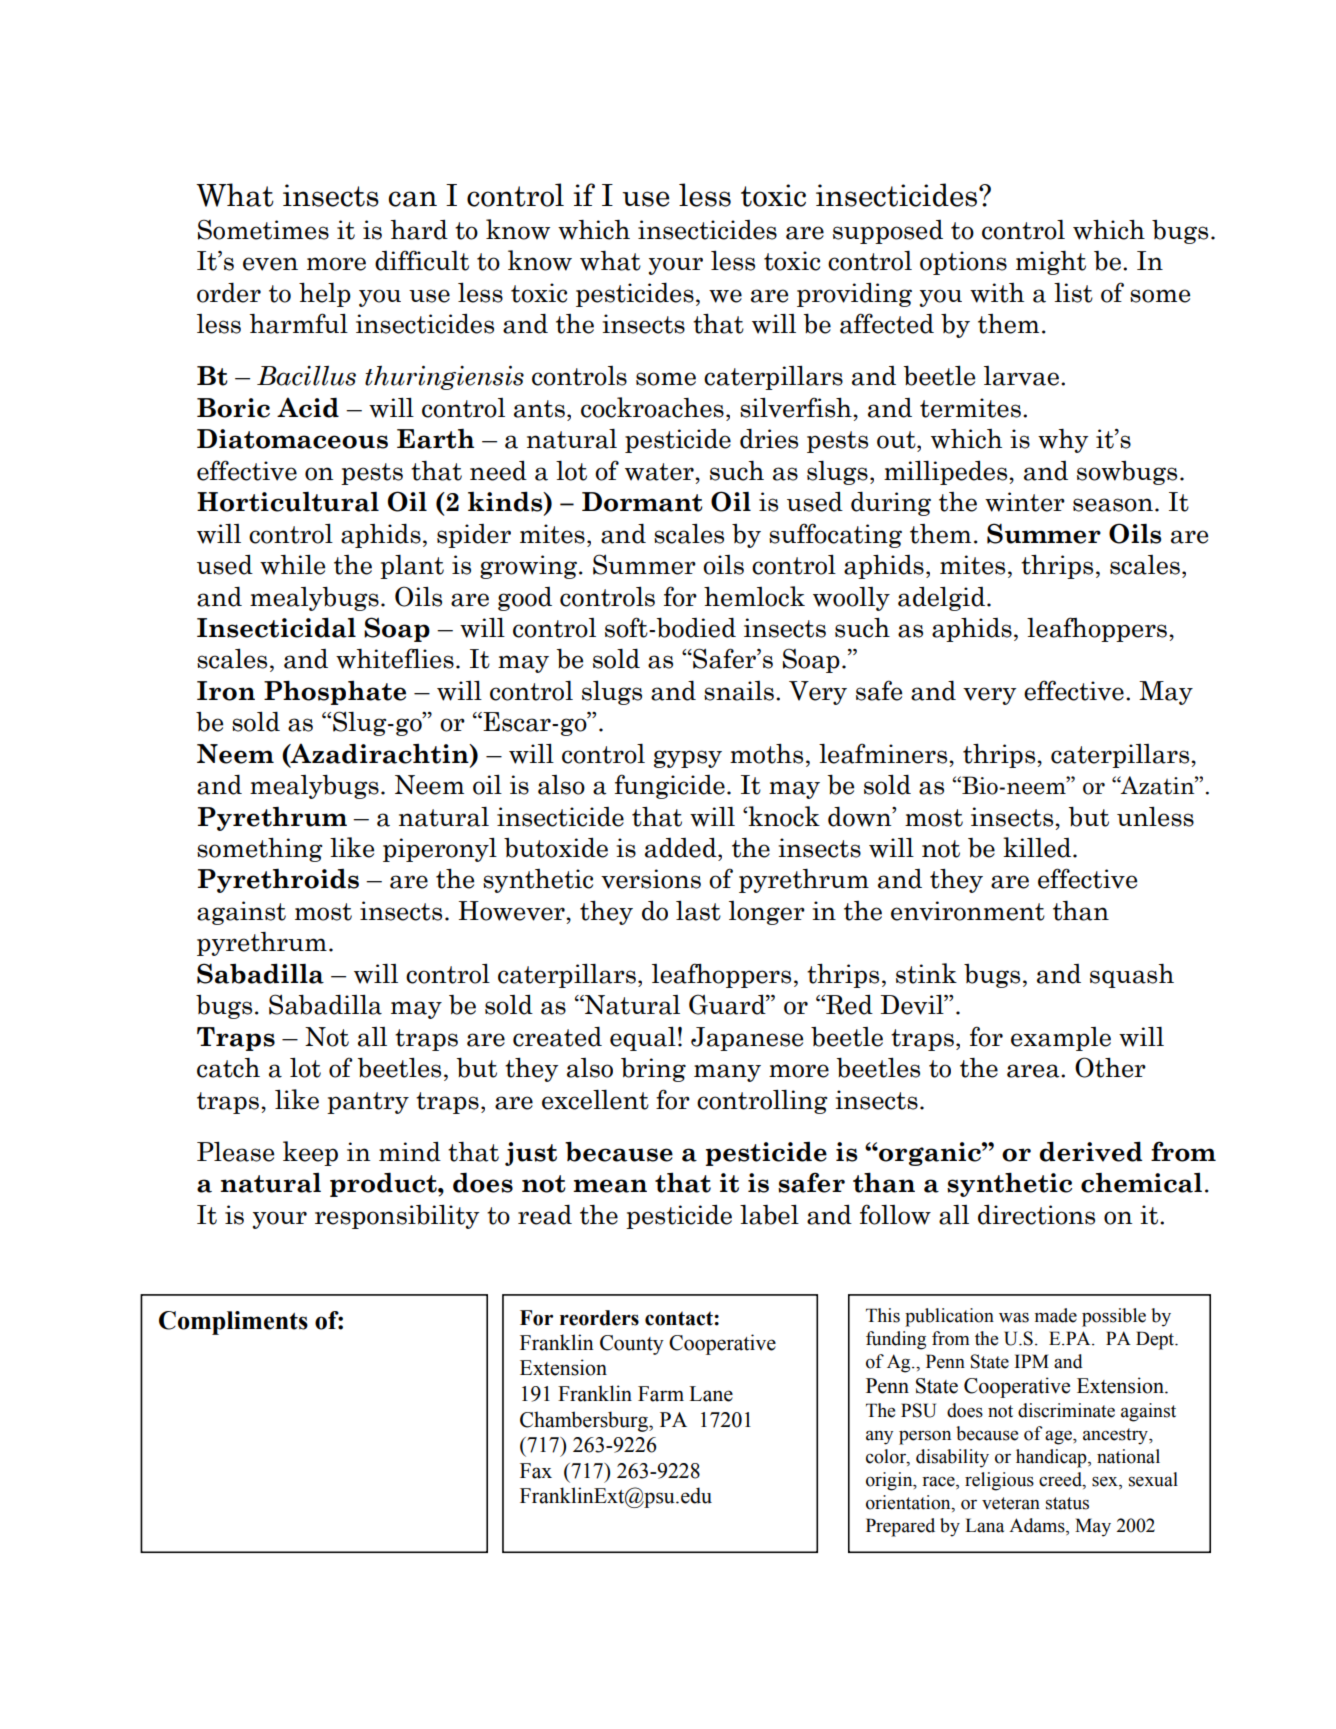 Image resolution: width=1336 pixels, height=1729 pixels. What do you see at coordinates (1051, 263) in the document?
I see `might` at bounding box center [1051, 263].
